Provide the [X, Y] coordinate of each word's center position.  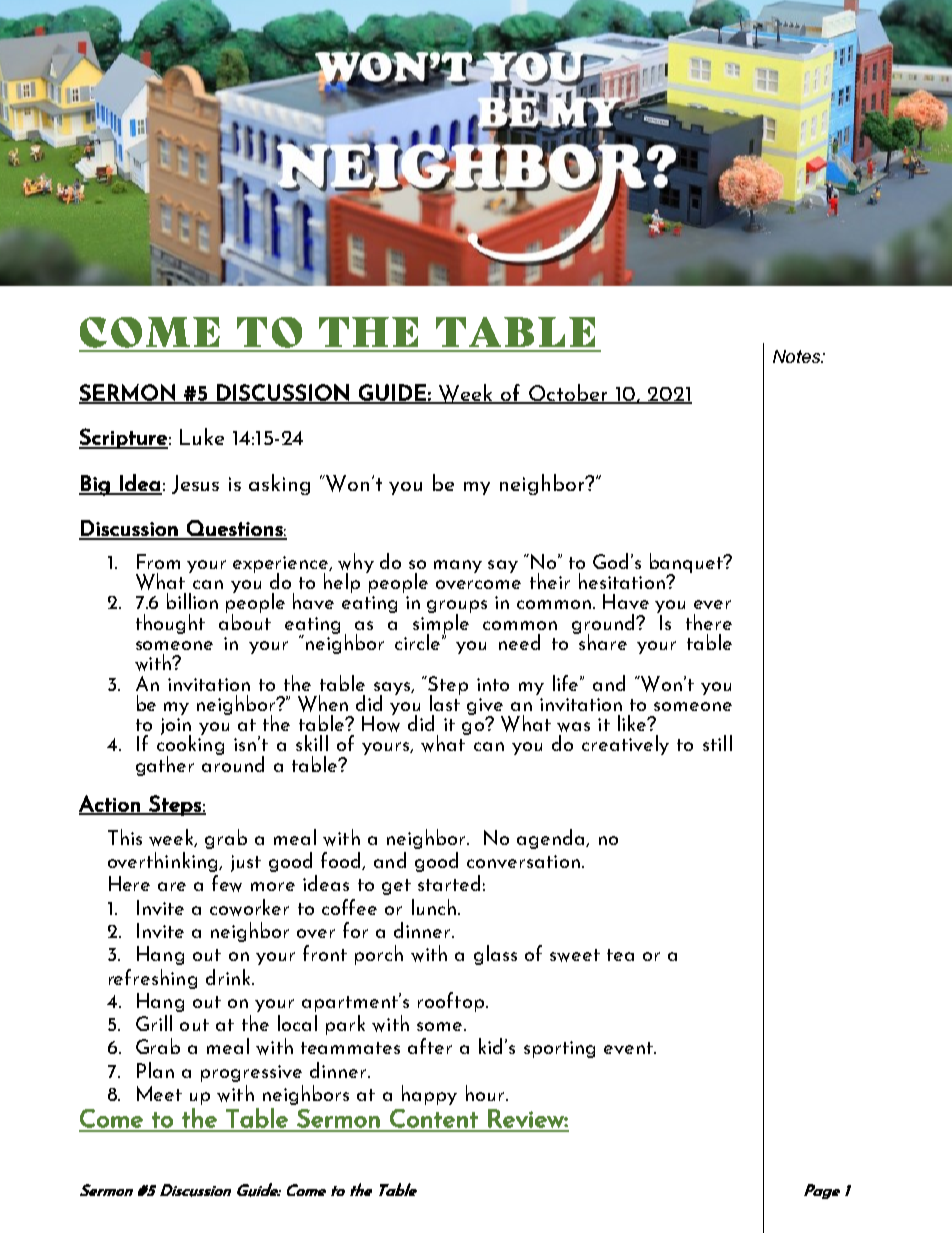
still [717, 743]
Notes [798, 356]
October [568, 393]
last [445, 702]
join [176, 727]
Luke [202, 436]
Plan [155, 1070]
